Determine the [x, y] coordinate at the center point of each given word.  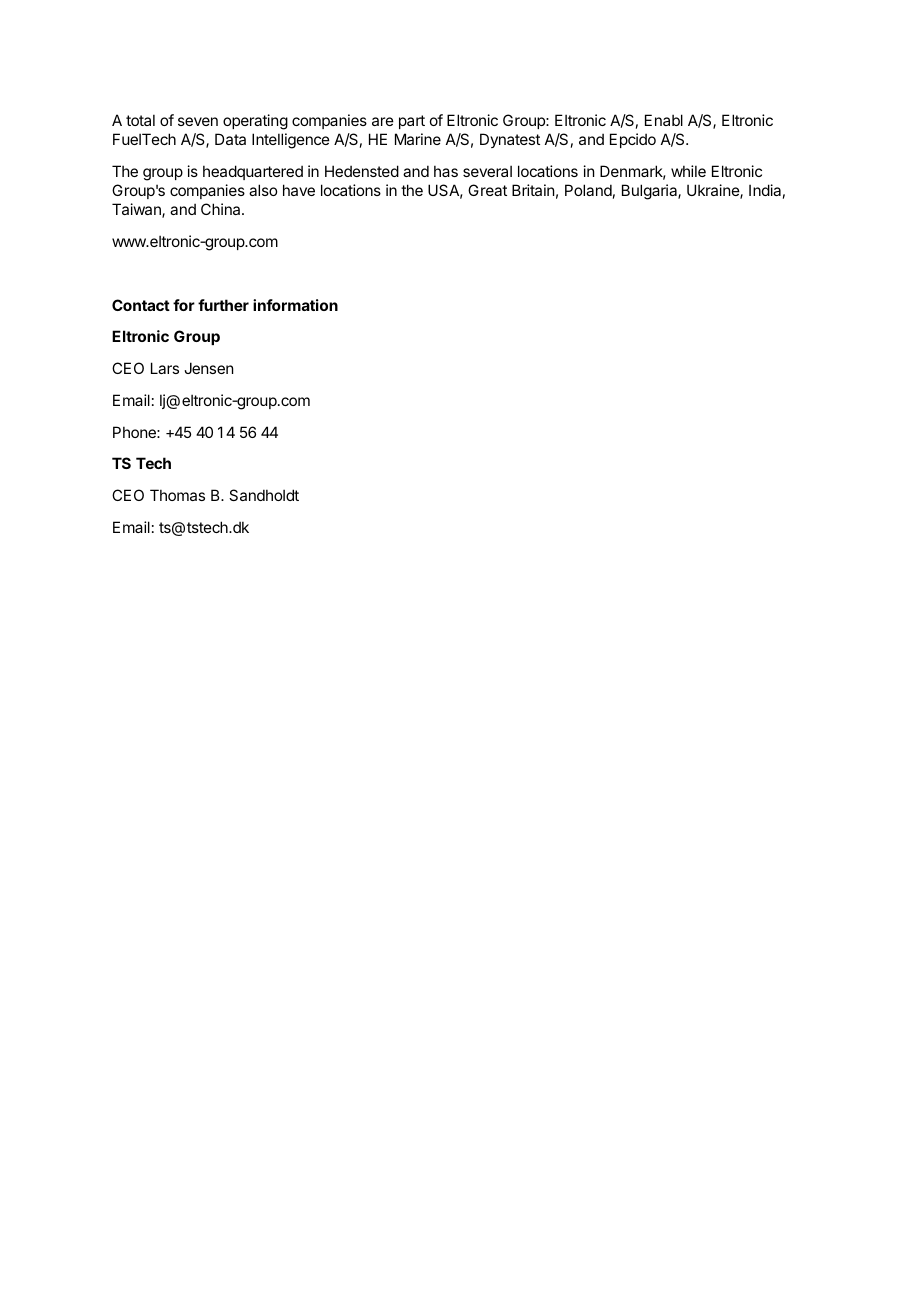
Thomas [177, 495]
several [487, 171]
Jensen [208, 368]
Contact [141, 305]
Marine [418, 139]
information [295, 305]
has [446, 171]
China [222, 209]
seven [198, 121]
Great [487, 190]
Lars [165, 368]
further [223, 305]
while [688, 171]
